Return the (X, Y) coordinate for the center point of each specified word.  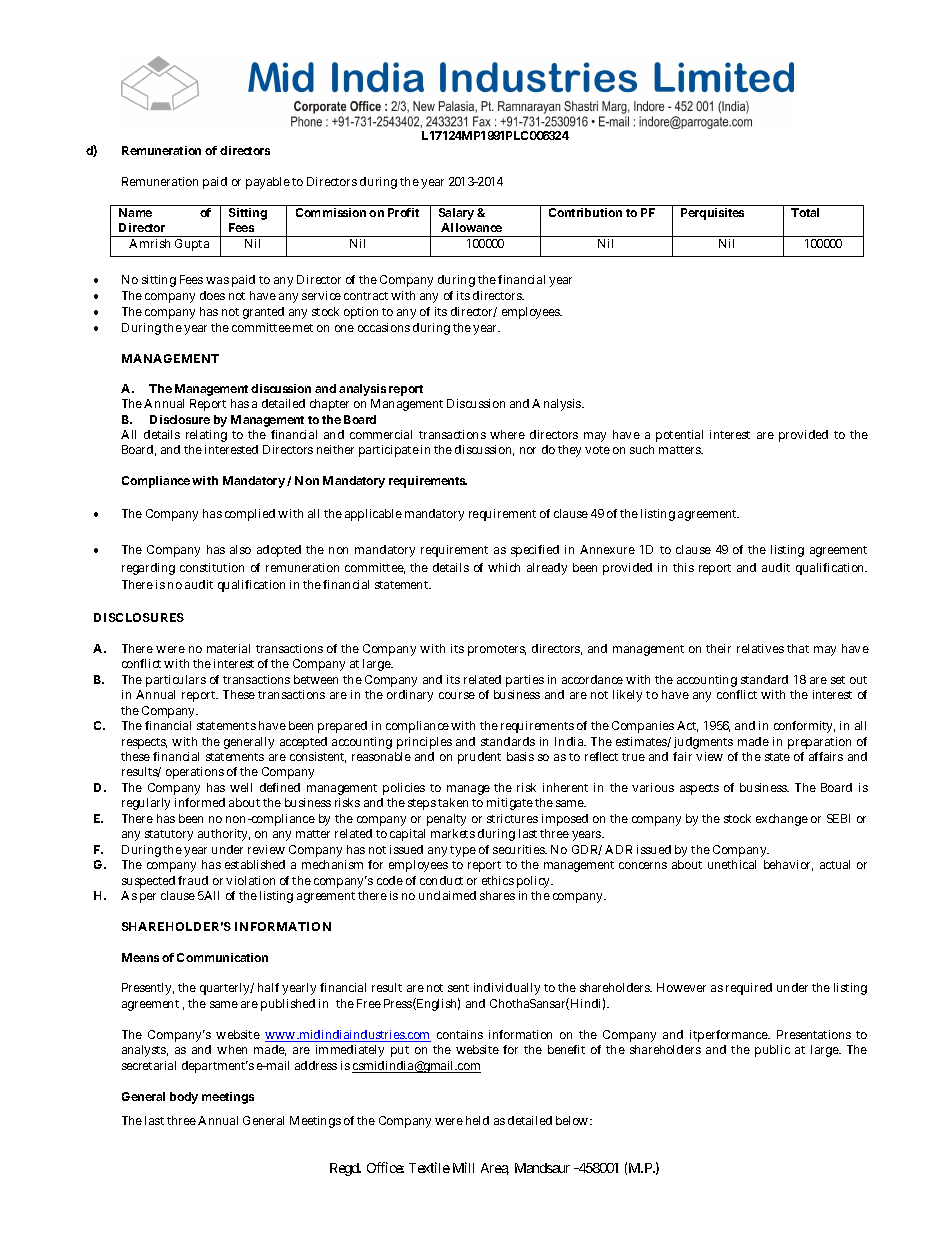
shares (497, 895)
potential (679, 436)
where (507, 434)
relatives (760, 648)
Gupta (192, 245)
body (184, 1098)
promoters (497, 650)
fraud (193, 880)
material (228, 648)
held (477, 1120)
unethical (732, 864)
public (772, 1051)
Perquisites (712, 214)
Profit (403, 212)
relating (206, 436)
